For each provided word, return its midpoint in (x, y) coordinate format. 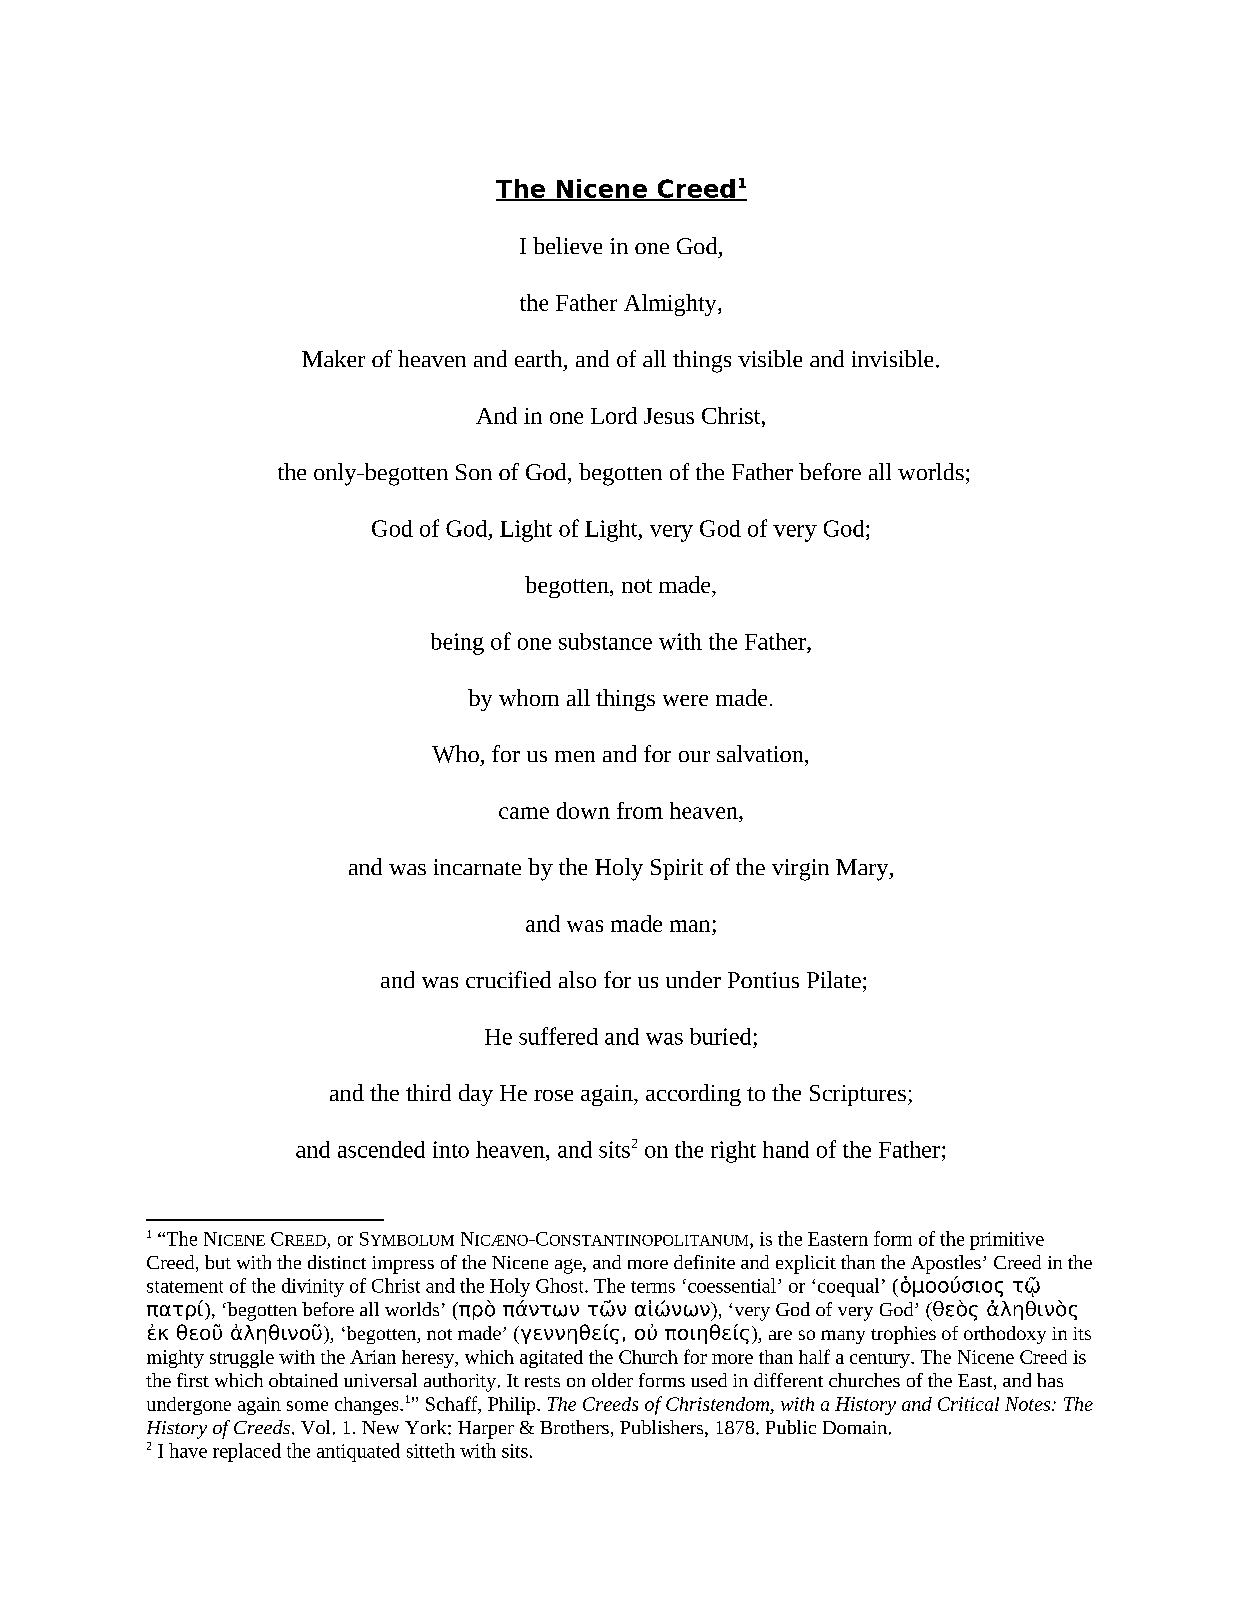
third (428, 1092)
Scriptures (858, 1095)
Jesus (669, 416)
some (307, 1406)
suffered (558, 1036)
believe (567, 245)
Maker (333, 358)
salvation (761, 753)
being (457, 644)
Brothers (574, 1427)
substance (605, 641)
